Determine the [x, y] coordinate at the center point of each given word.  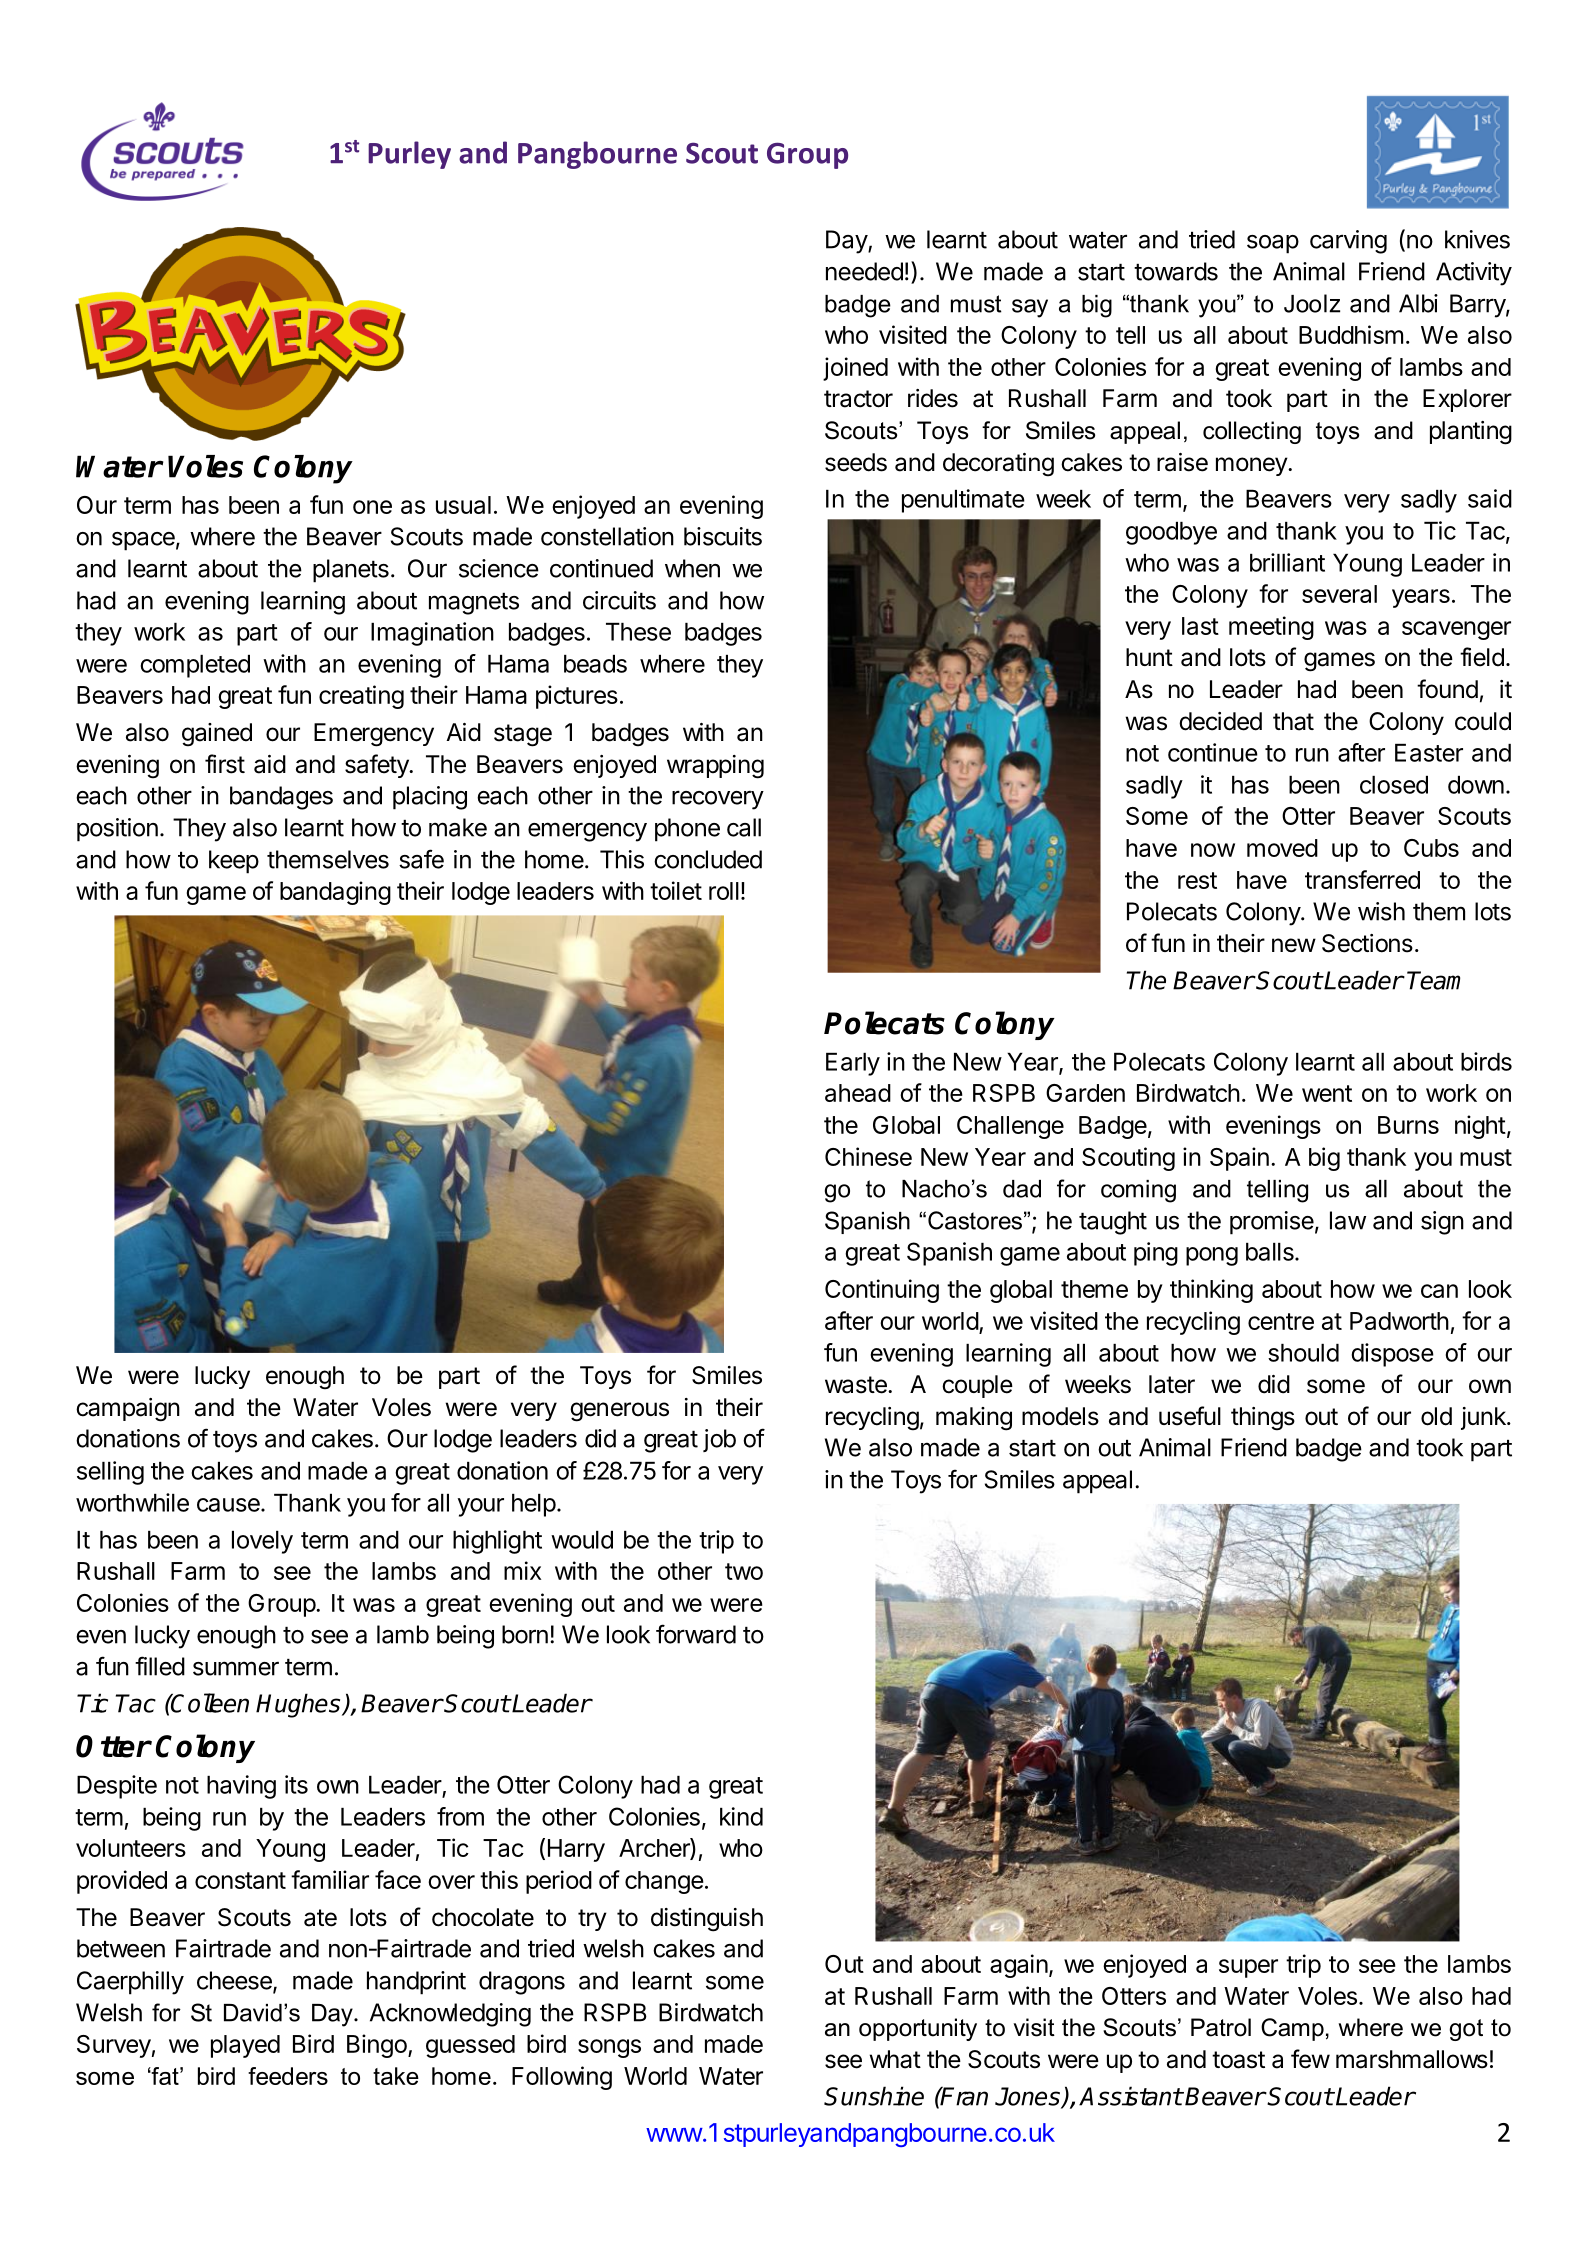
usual [463, 505]
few [1310, 2059]
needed [864, 271]
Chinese [868, 1156]
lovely [262, 1542]
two [744, 1571]
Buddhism [1351, 334]
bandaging [335, 893]
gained [217, 735]
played [245, 2046]
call [744, 827]
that [1293, 721]
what [895, 2059]
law [1348, 1220]
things [1263, 1419]
